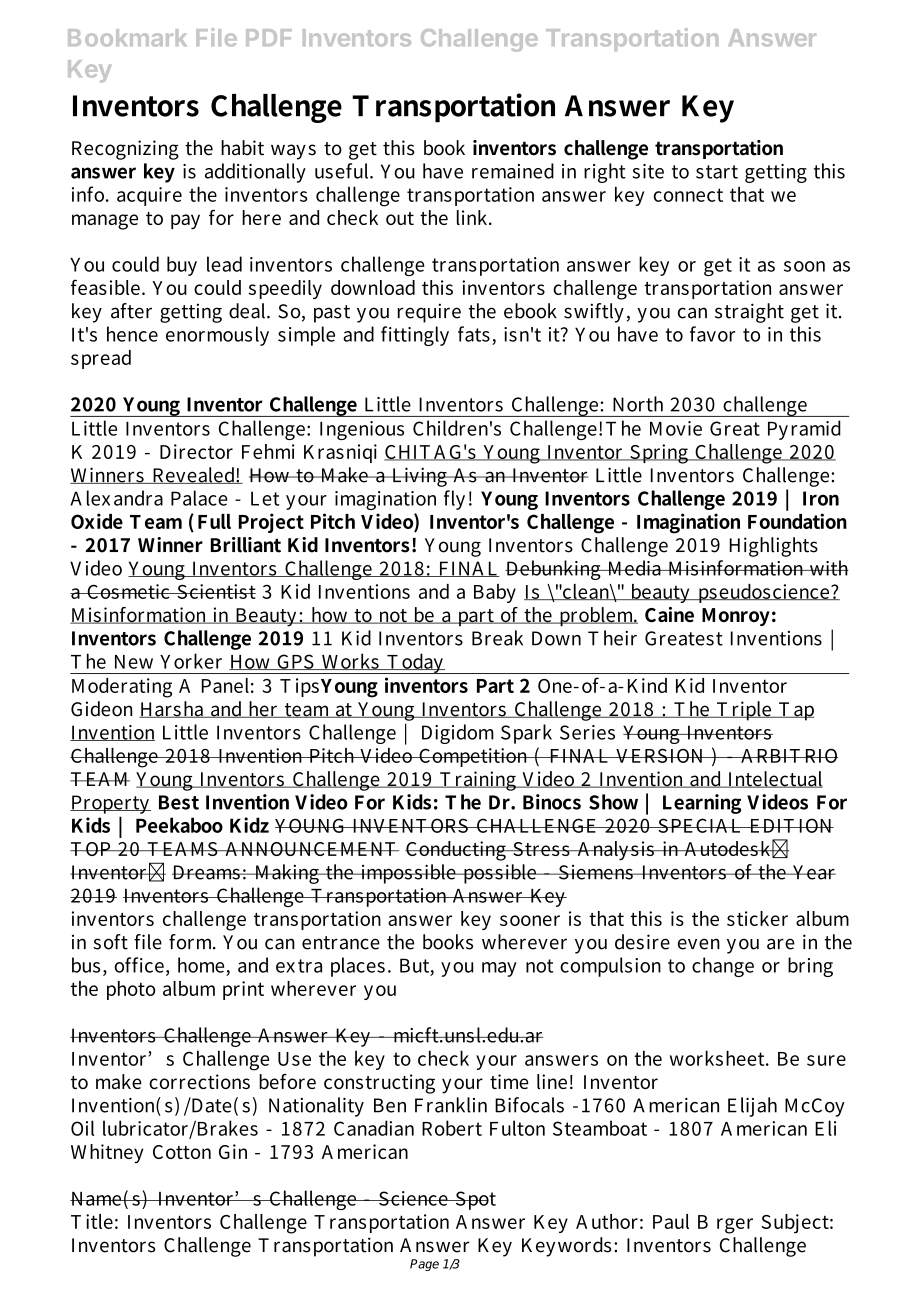  I want to click on fly, so click(454, 500).
